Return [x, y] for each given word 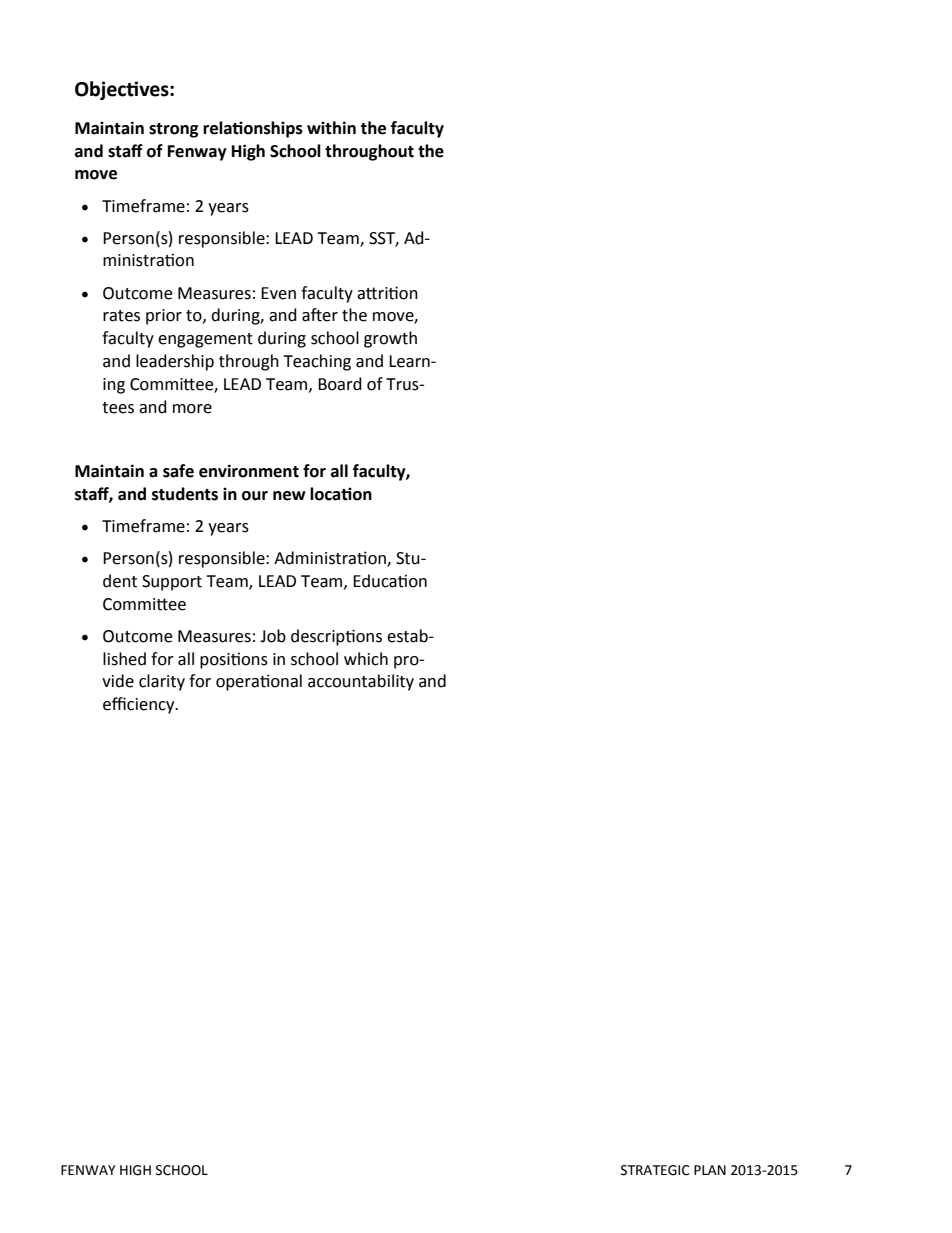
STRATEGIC [655, 1170]
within [331, 128]
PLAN [710, 1170]
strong [174, 130]
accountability [361, 682]
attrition [387, 293]
